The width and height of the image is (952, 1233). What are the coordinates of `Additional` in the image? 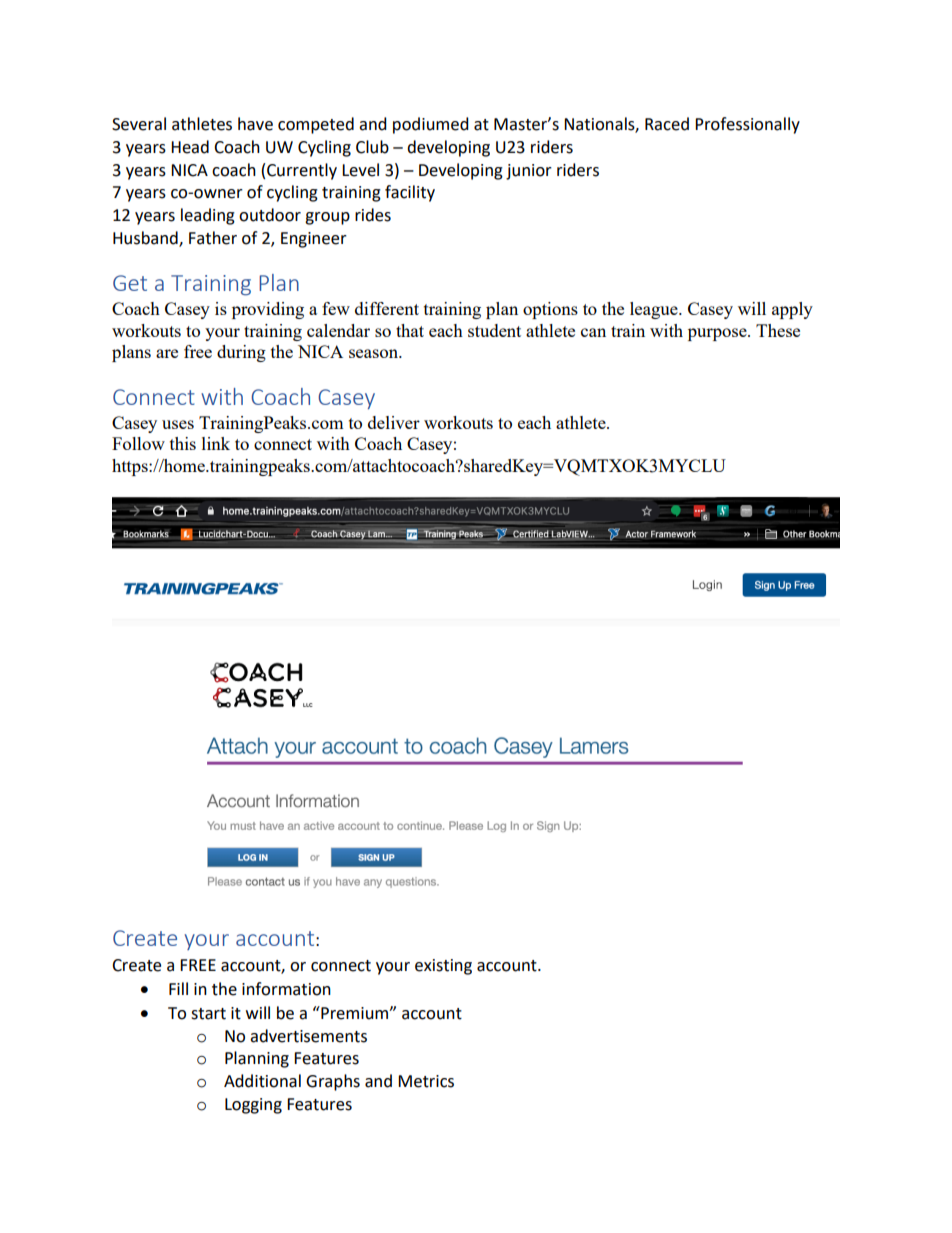 It's located at (262, 1081).
